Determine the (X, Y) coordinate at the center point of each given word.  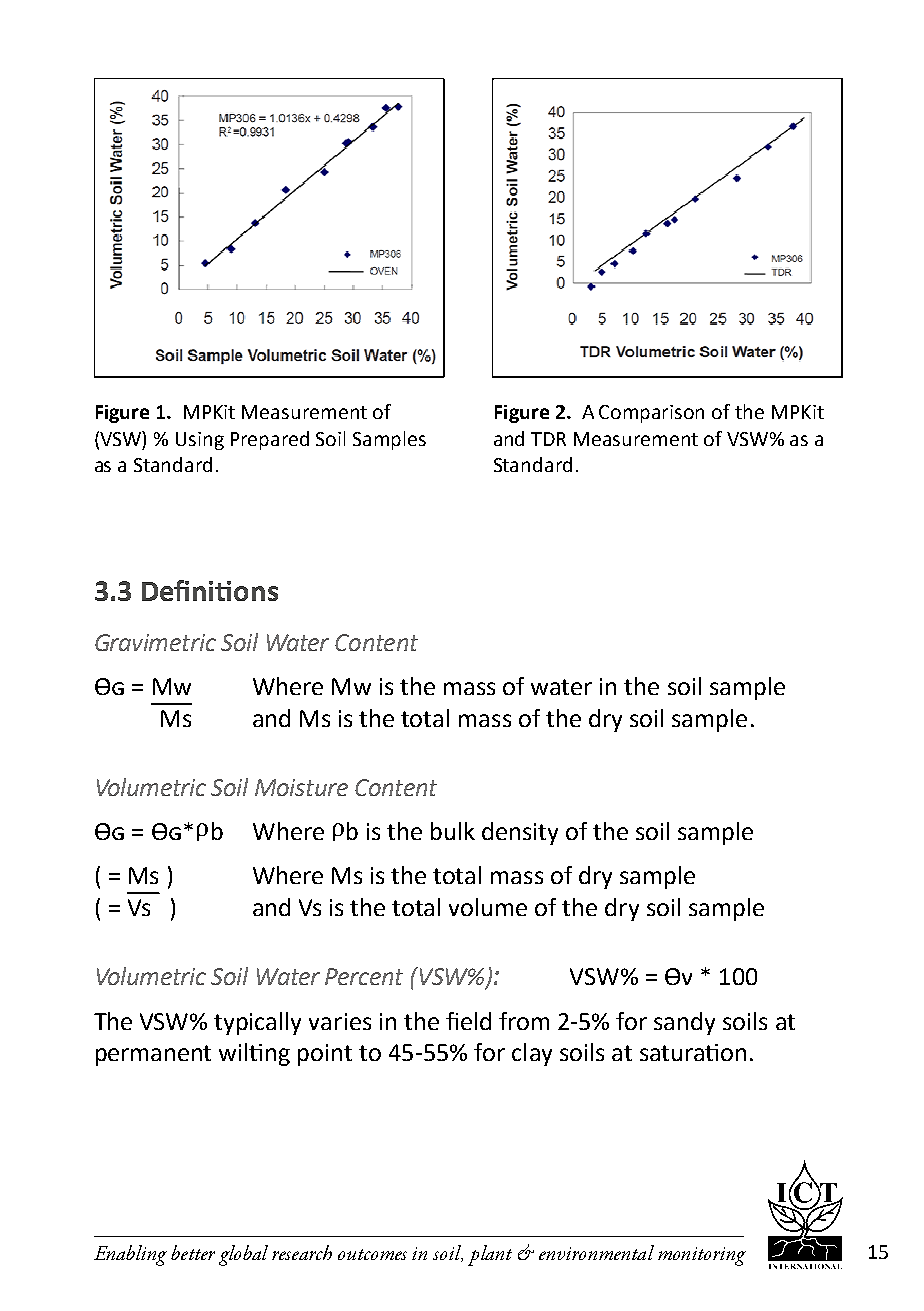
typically (257, 1023)
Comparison (651, 414)
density (520, 833)
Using (200, 441)
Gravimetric (155, 642)
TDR (548, 439)
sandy (684, 1023)
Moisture (301, 787)
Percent (364, 976)
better (193, 1252)
